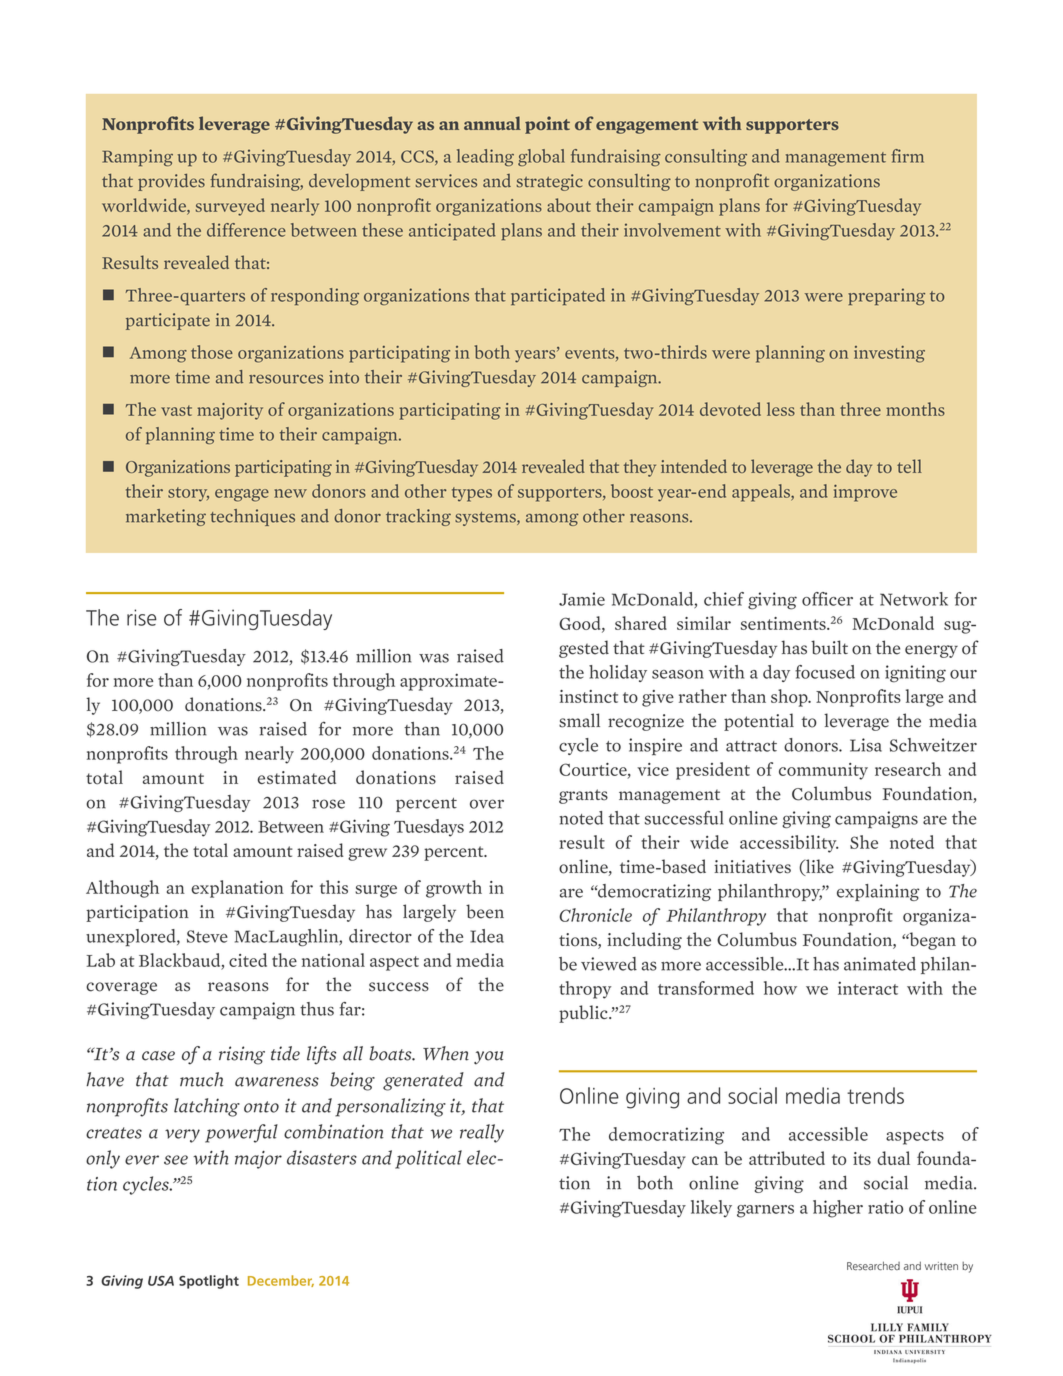  I want to click on rise, so click(142, 617).
